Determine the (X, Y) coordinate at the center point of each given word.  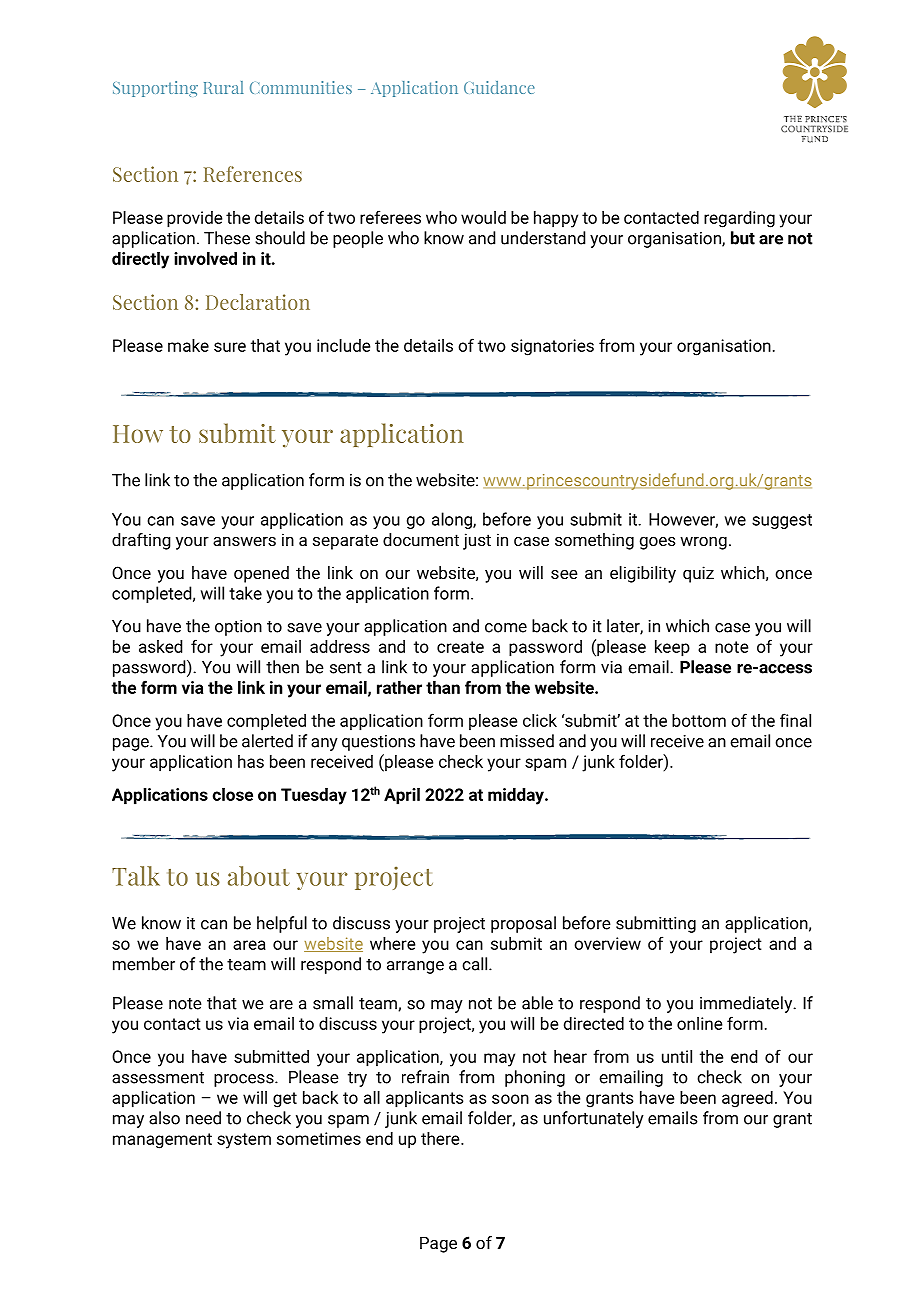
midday (517, 796)
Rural (224, 87)
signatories (552, 347)
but (743, 238)
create (460, 647)
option (238, 628)
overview (607, 943)
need (203, 1118)
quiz (698, 574)
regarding (739, 219)
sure (230, 347)
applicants (424, 1099)
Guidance (499, 87)
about (259, 876)
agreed (747, 1099)
